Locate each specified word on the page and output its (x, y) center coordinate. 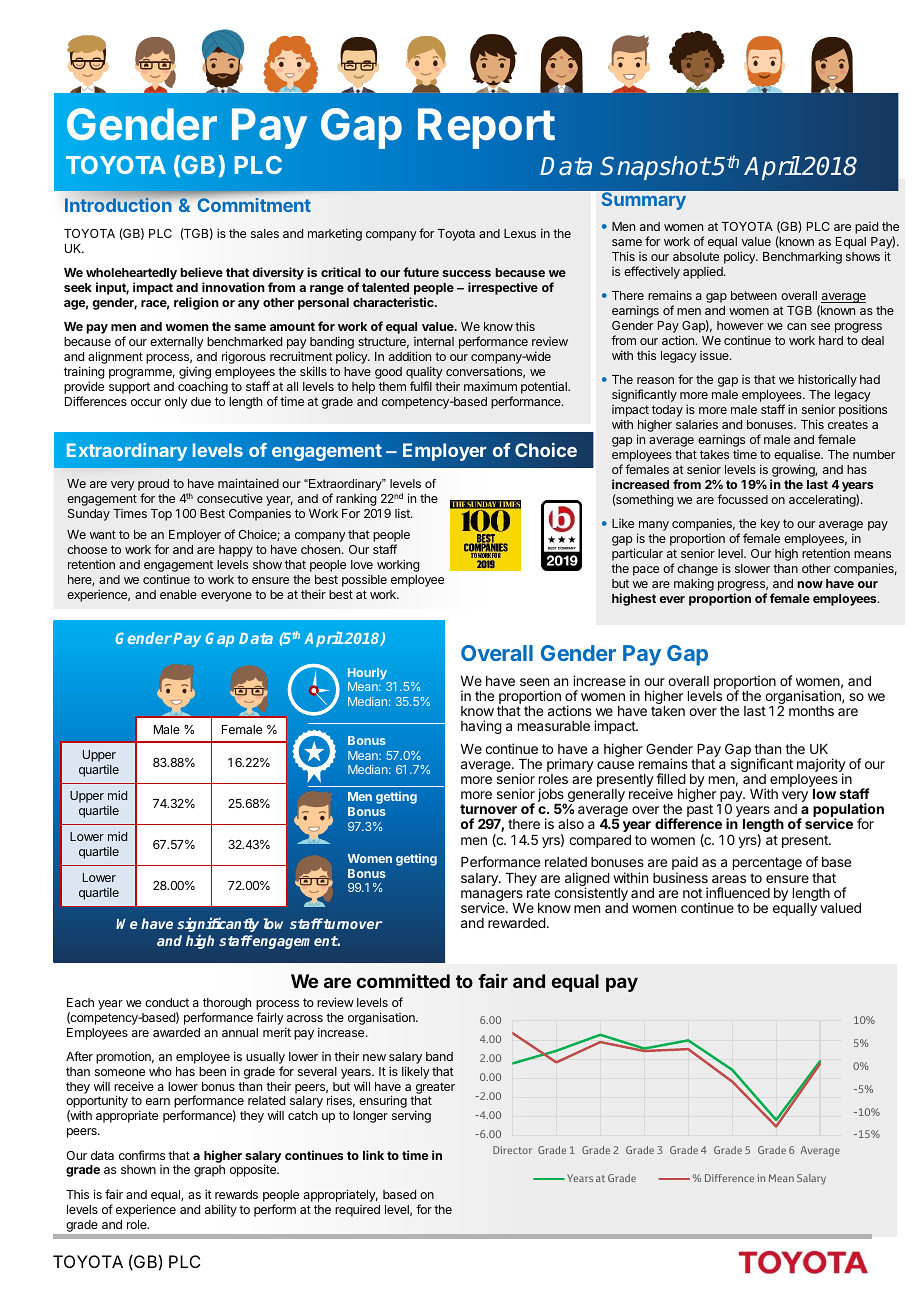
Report (486, 128)
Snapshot (655, 168)
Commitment (254, 205)
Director (512, 1150)
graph (209, 1171)
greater (435, 1088)
